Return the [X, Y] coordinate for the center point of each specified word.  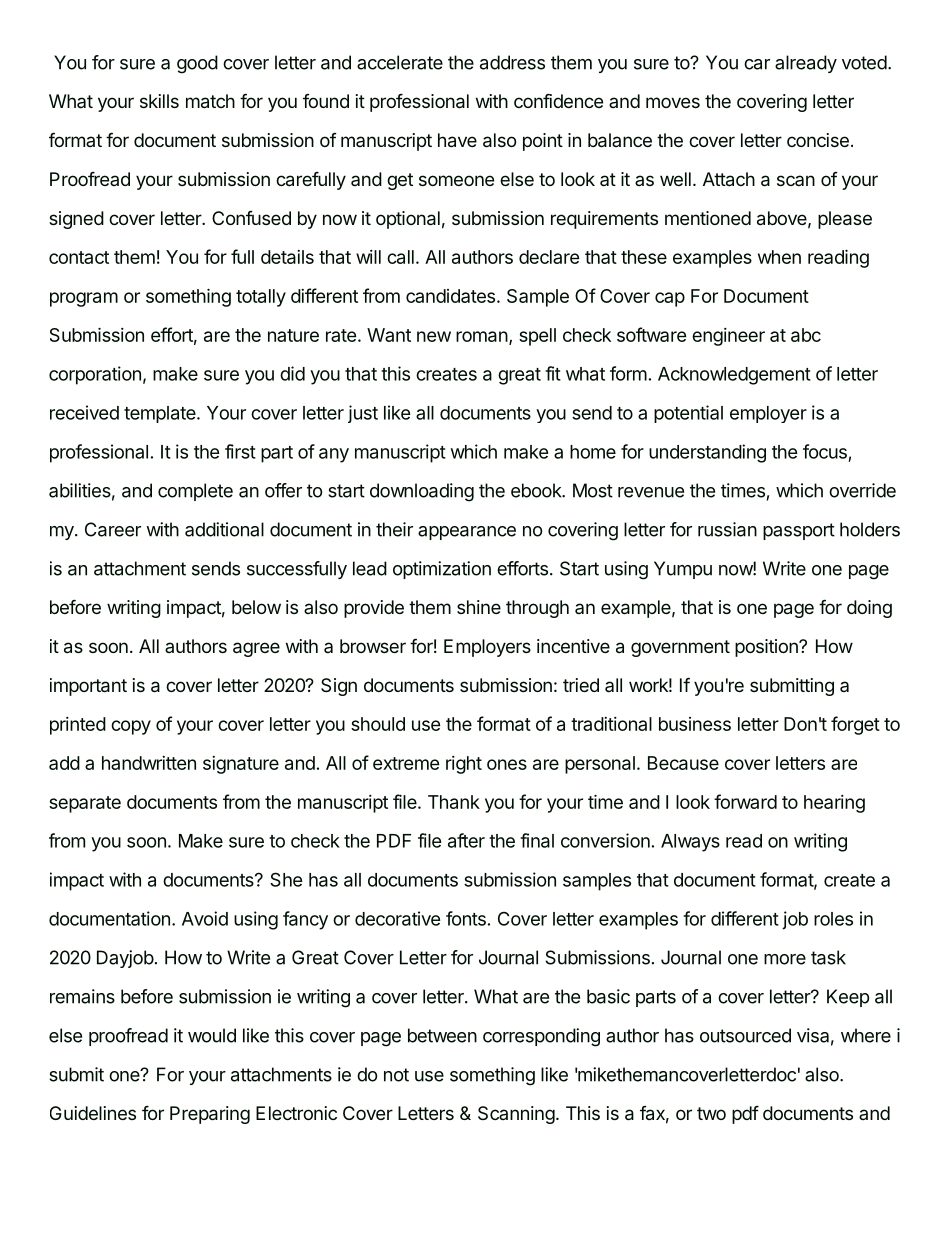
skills [159, 101]
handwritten [149, 763]
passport [799, 531]
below [256, 607]
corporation [95, 375]
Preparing [210, 1115]
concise [818, 140]
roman [482, 336]
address [512, 62]
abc [806, 335]
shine [479, 607]
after [466, 840]
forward [745, 801]
